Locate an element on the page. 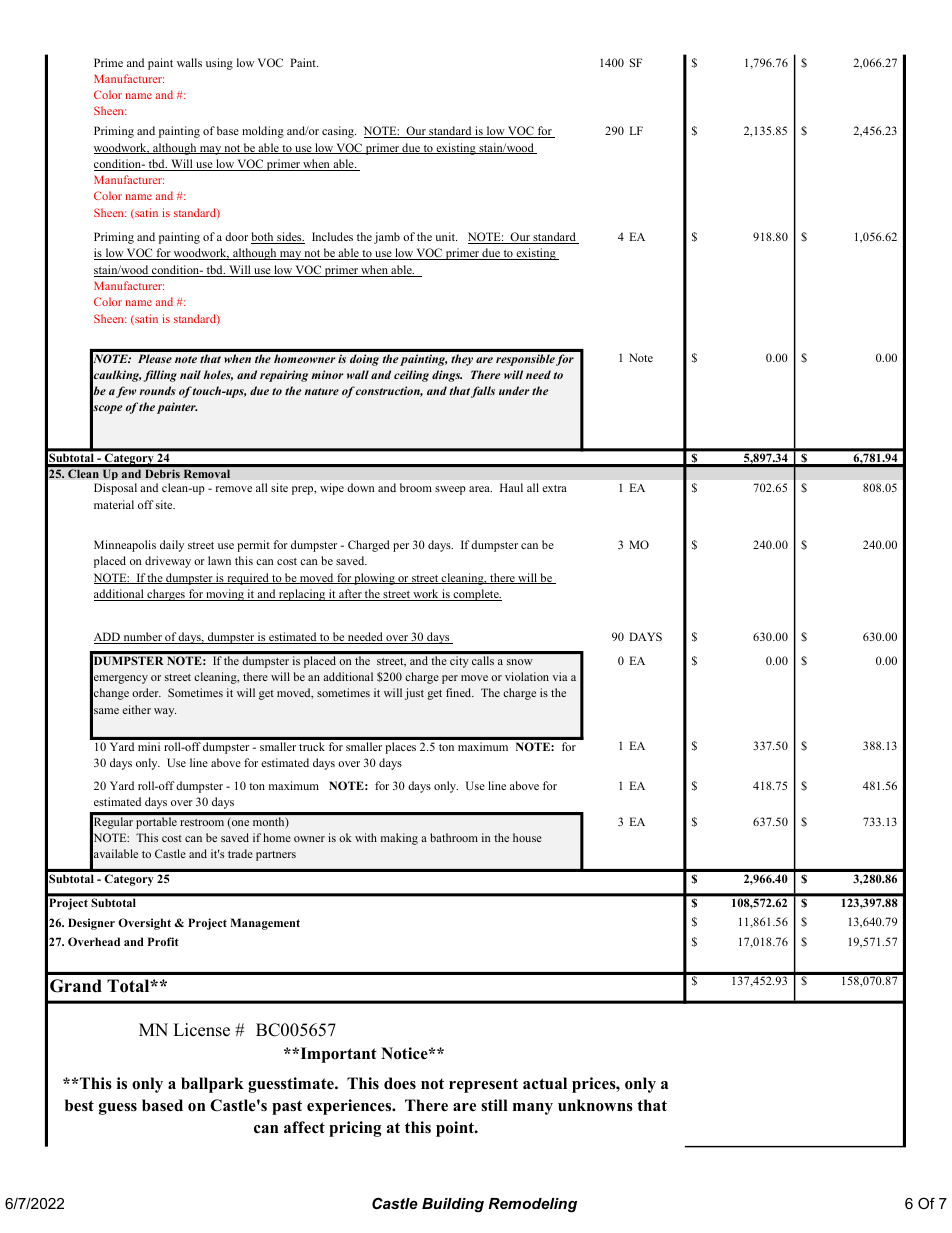 The width and height of the page is (952, 1233). wipe is located at coordinates (332, 489).
